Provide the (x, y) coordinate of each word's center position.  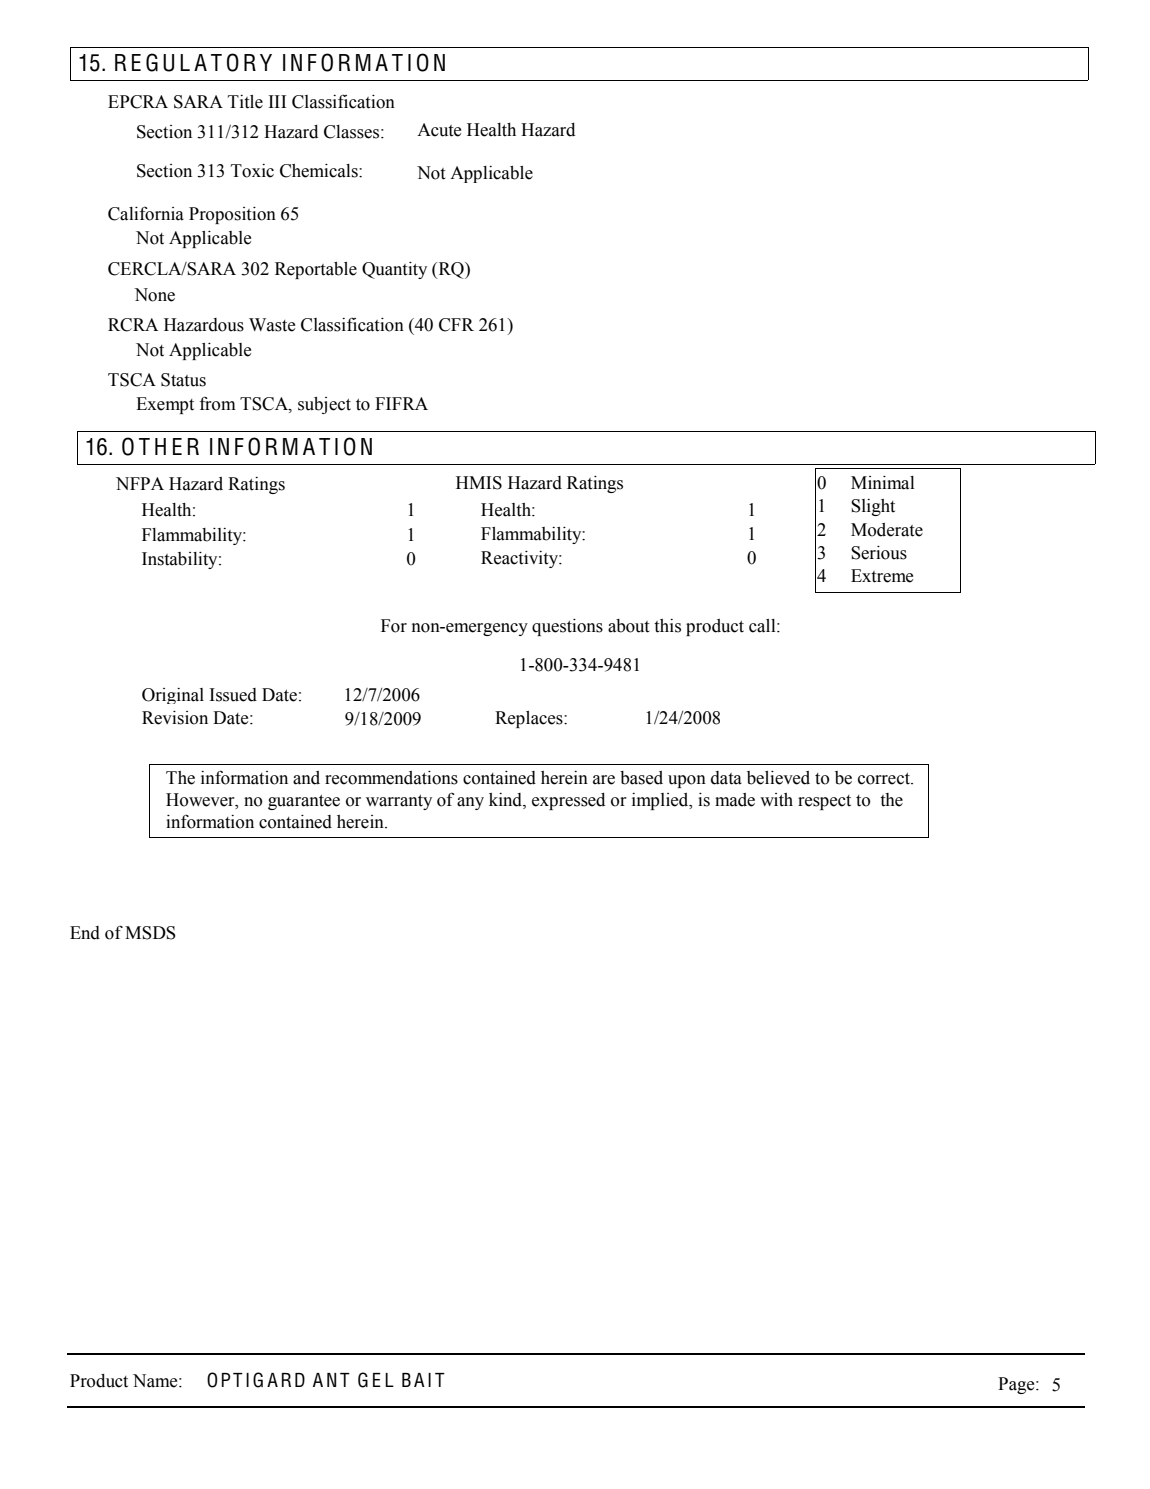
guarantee (304, 802)
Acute (439, 130)
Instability (181, 560)
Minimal (882, 483)
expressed (568, 801)
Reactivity (520, 559)
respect (824, 802)
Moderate (887, 530)
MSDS (150, 933)
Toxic (252, 171)
